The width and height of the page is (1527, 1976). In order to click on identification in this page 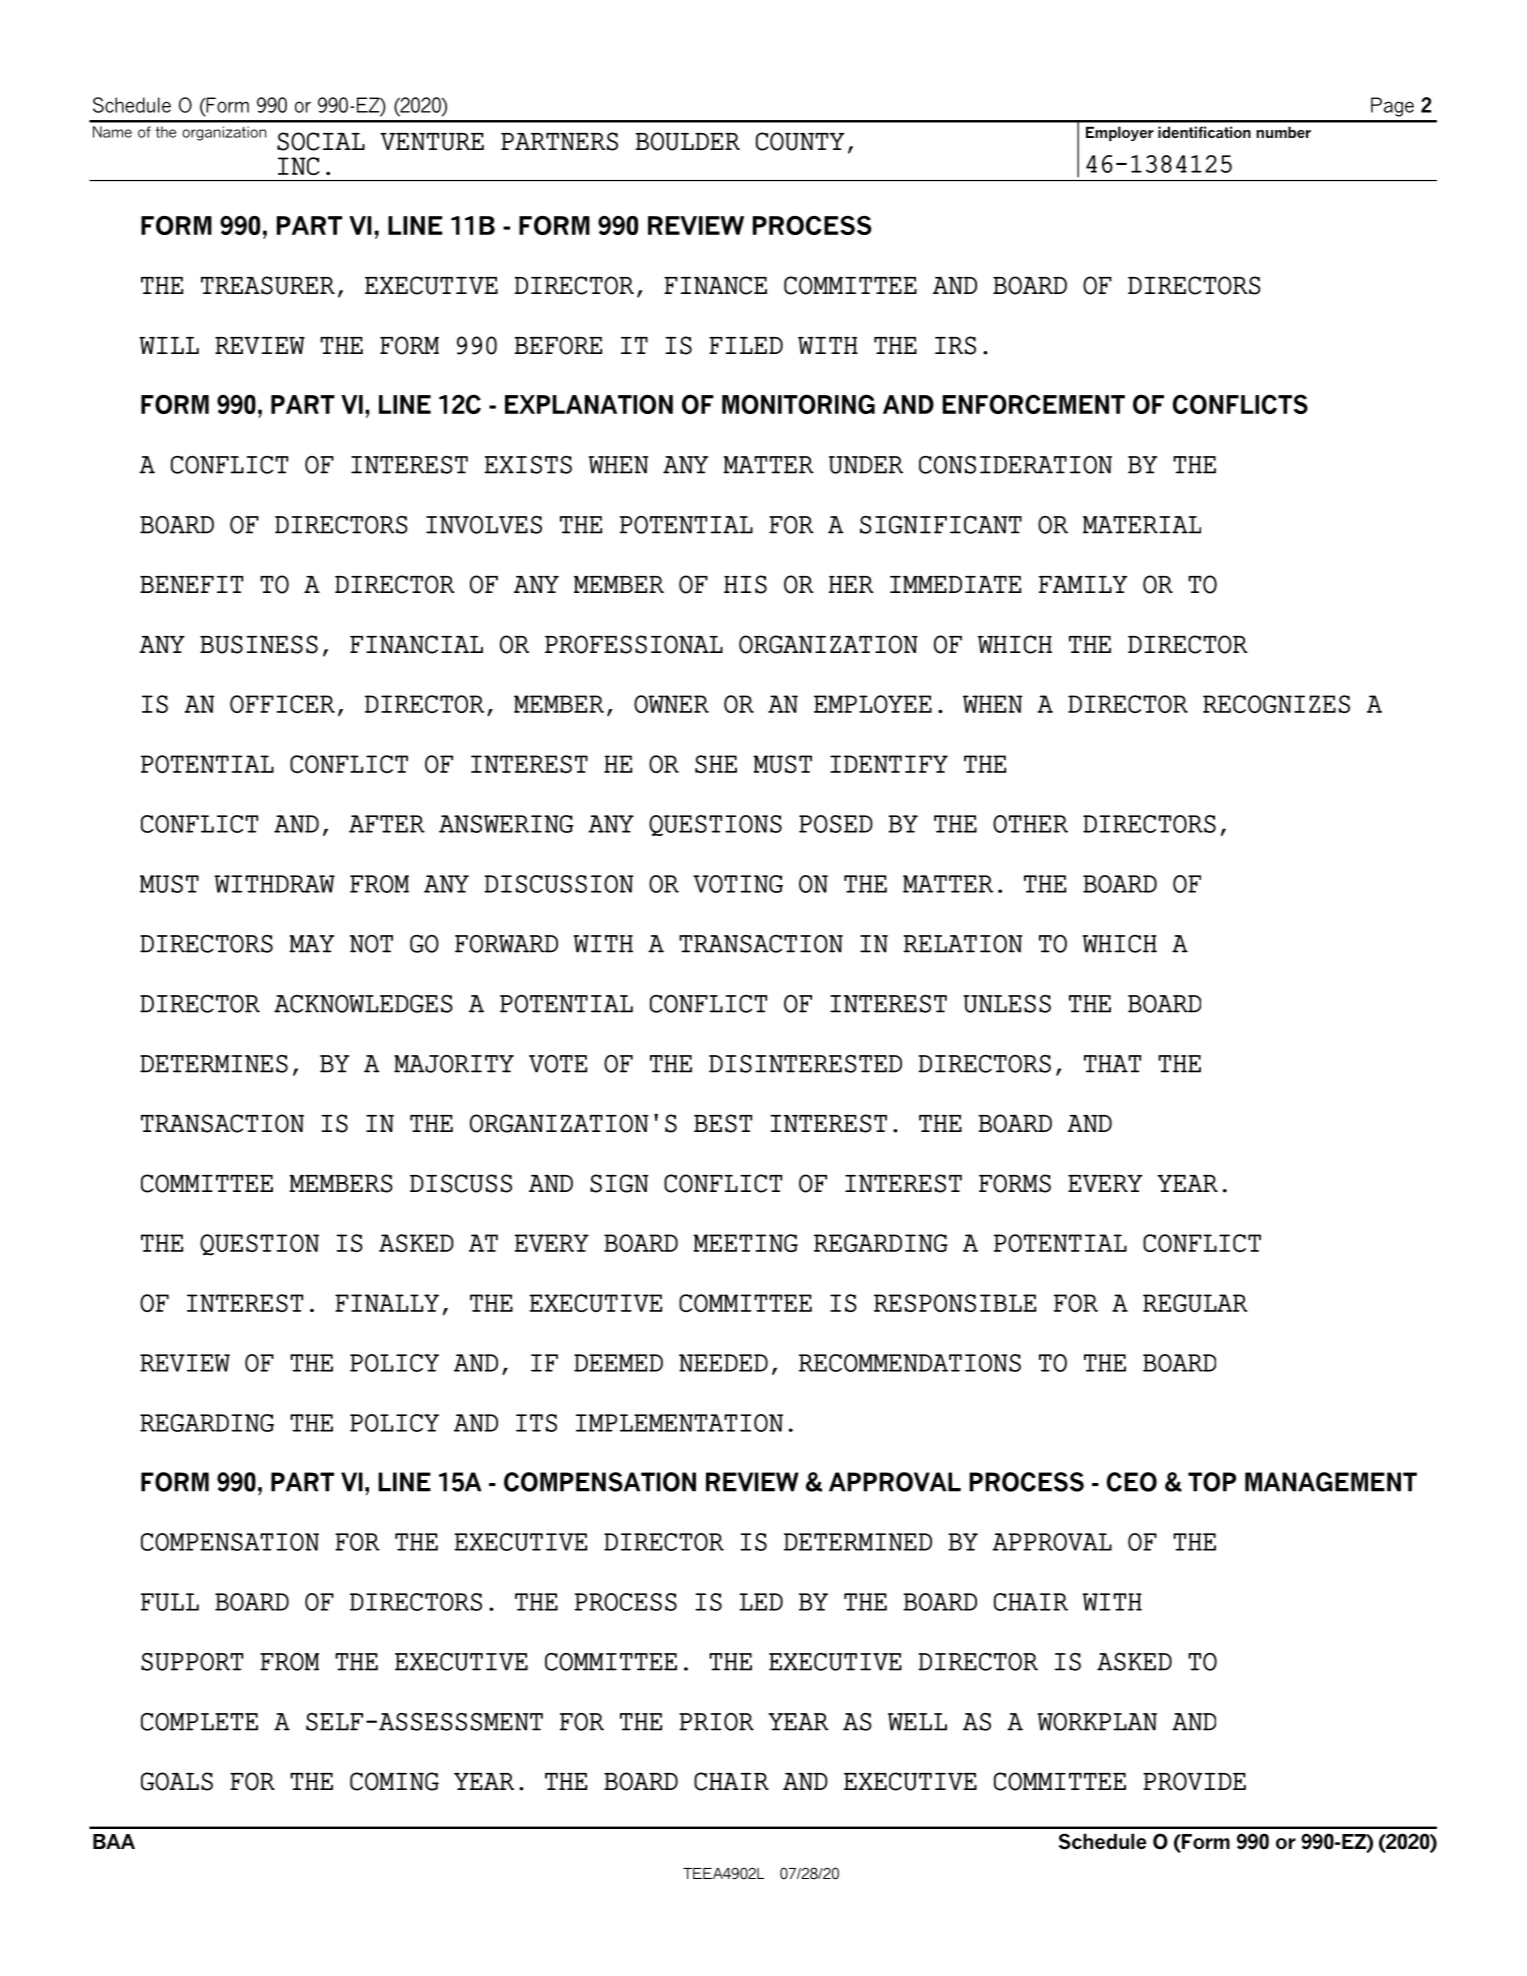, I will do `click(1204, 132)`.
